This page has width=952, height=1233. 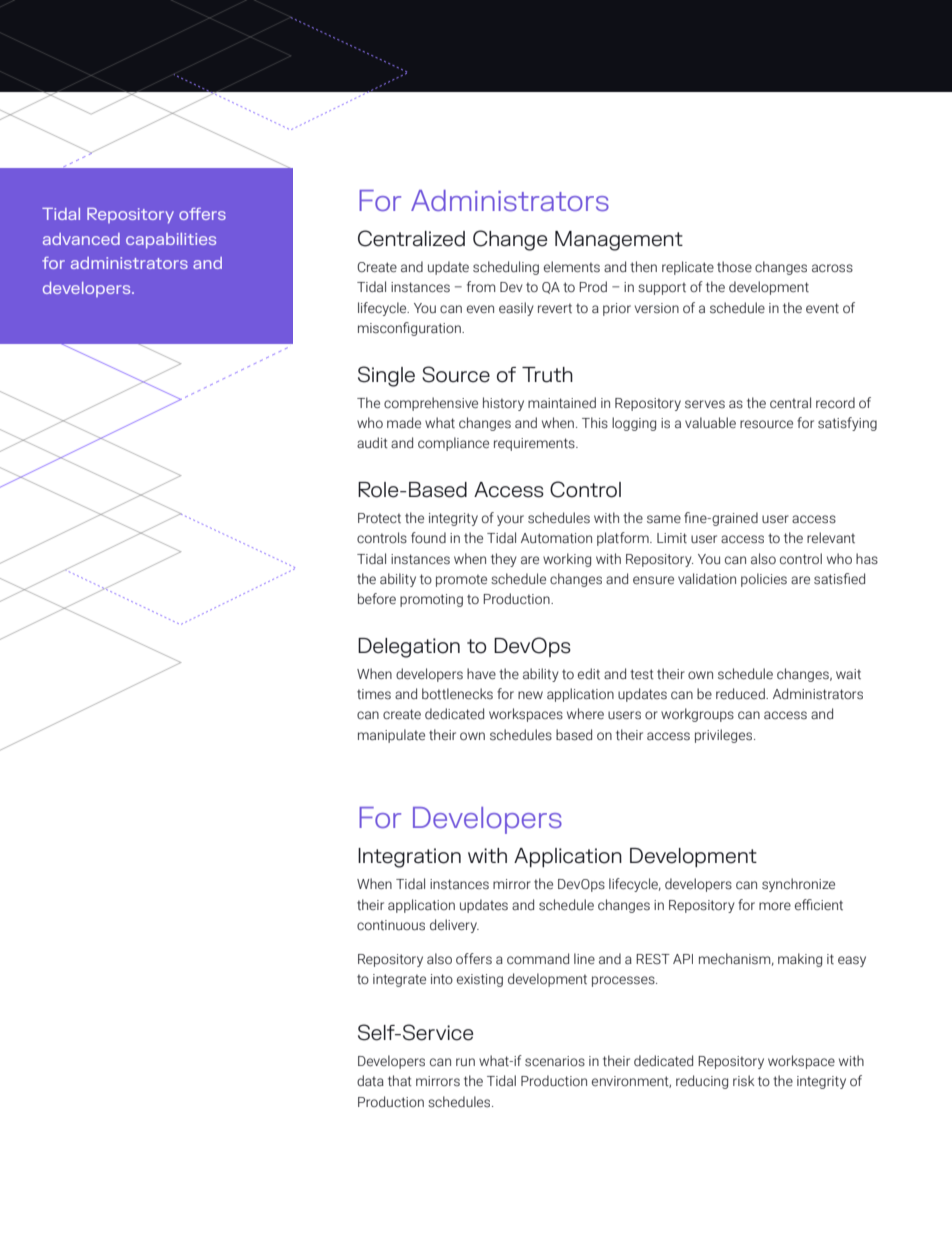 I want to click on reduced, so click(x=741, y=694).
